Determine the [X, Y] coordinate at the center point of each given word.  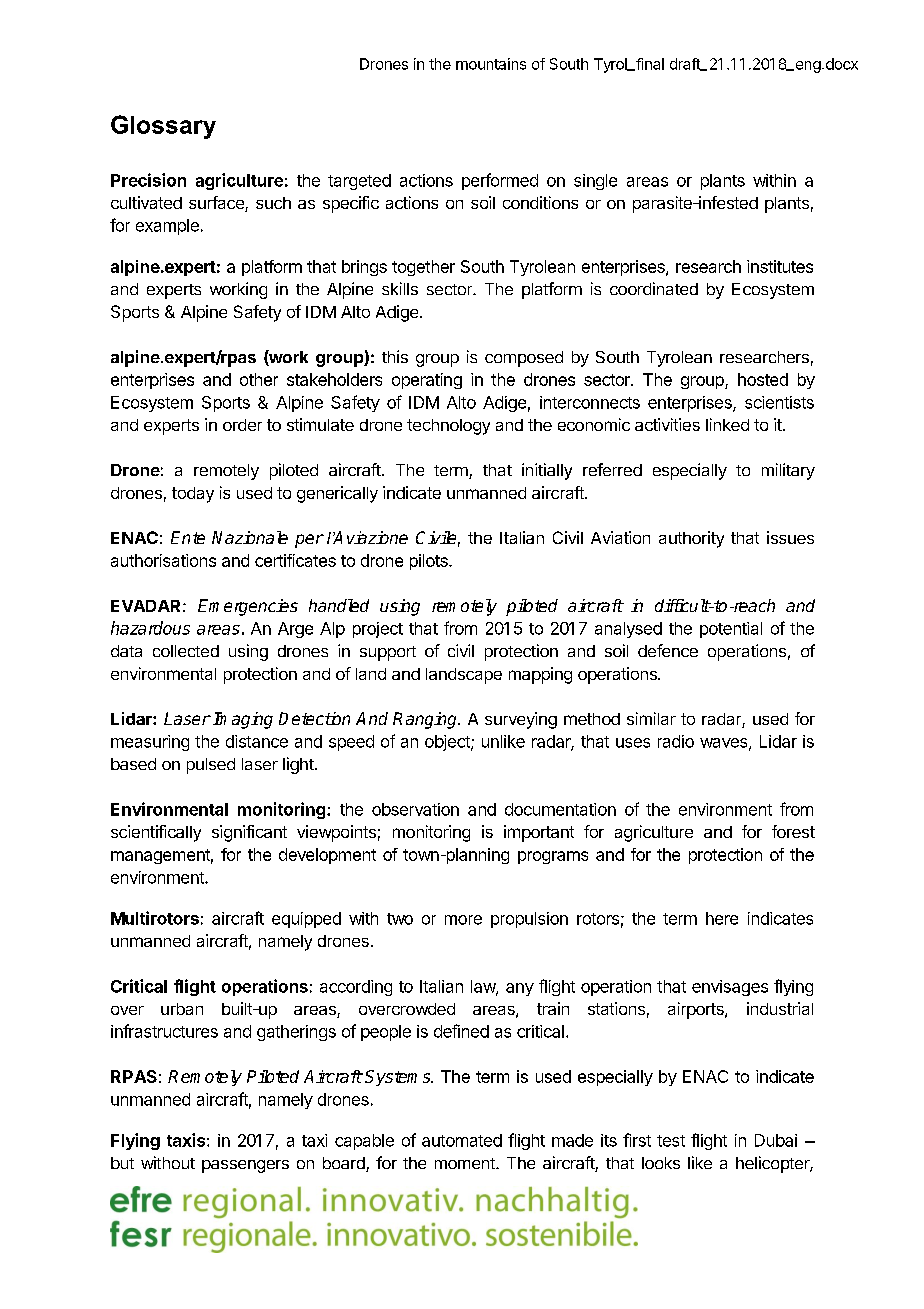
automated [462, 1140]
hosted [763, 379]
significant [249, 833]
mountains [491, 64]
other [259, 379]
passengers [245, 1166]
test [671, 1141]
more [463, 920]
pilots [430, 562]
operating [427, 381]
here [722, 918]
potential [731, 630]
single [595, 182]
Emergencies [248, 607]
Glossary [163, 127]
